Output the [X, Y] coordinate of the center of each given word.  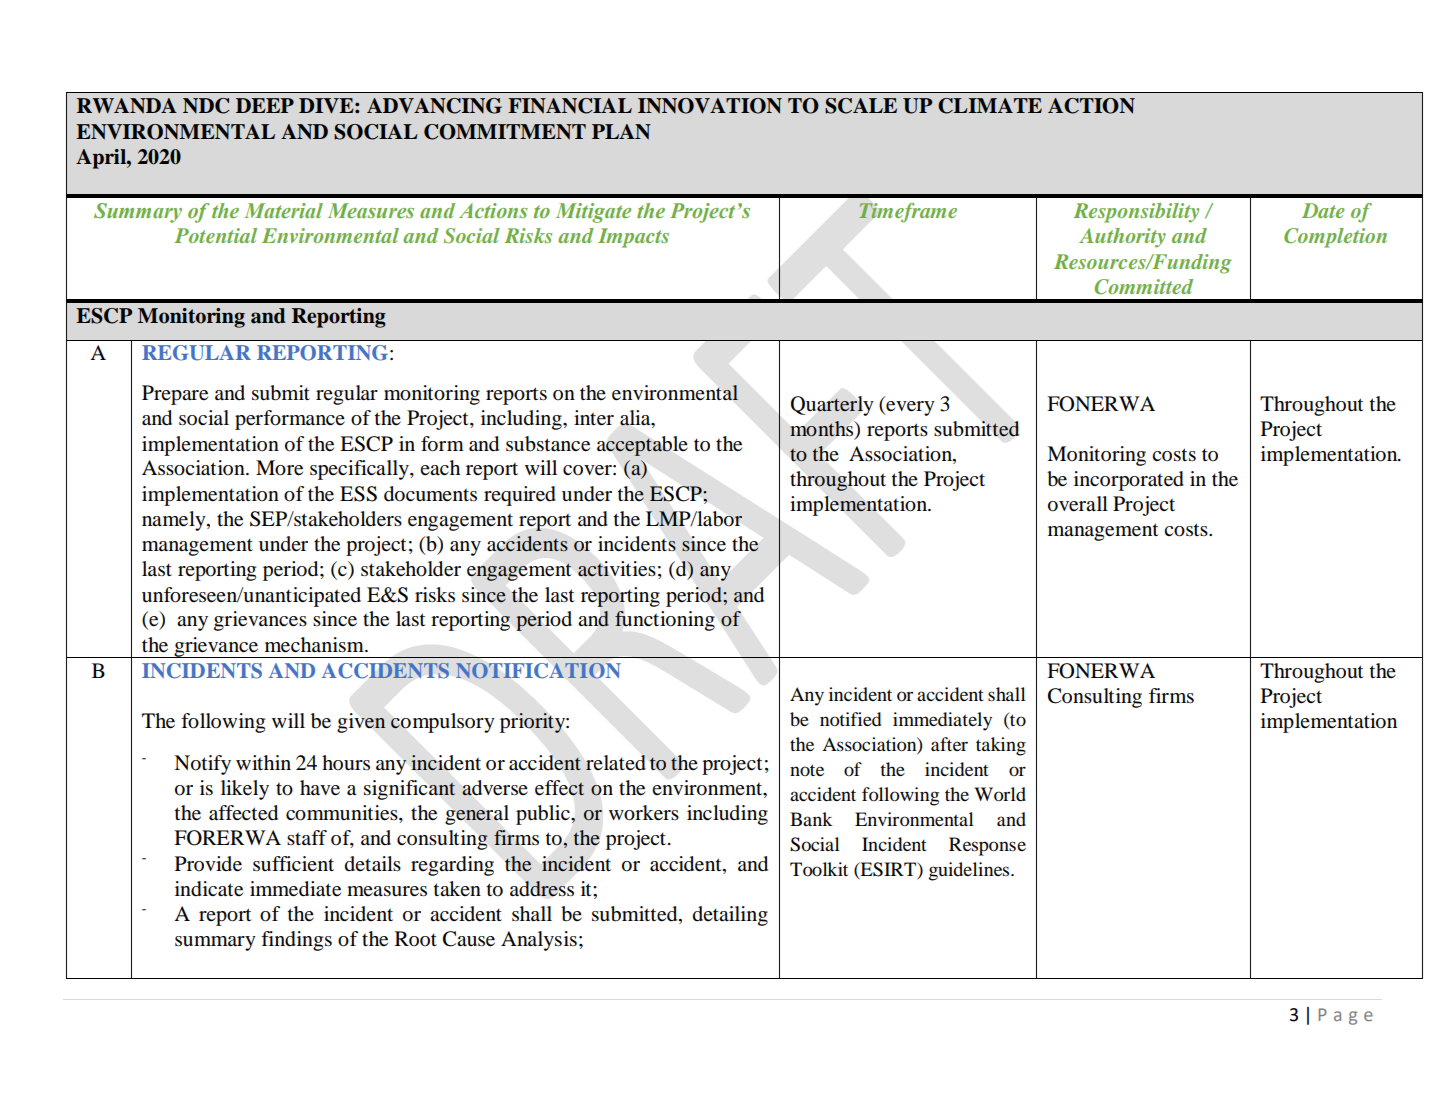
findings [296, 941]
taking [1001, 746]
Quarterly [832, 406]
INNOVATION [710, 106]
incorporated [1129, 481]
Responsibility [1136, 213]
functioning [665, 621]
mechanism [315, 645]
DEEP [265, 105]
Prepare [175, 395]
